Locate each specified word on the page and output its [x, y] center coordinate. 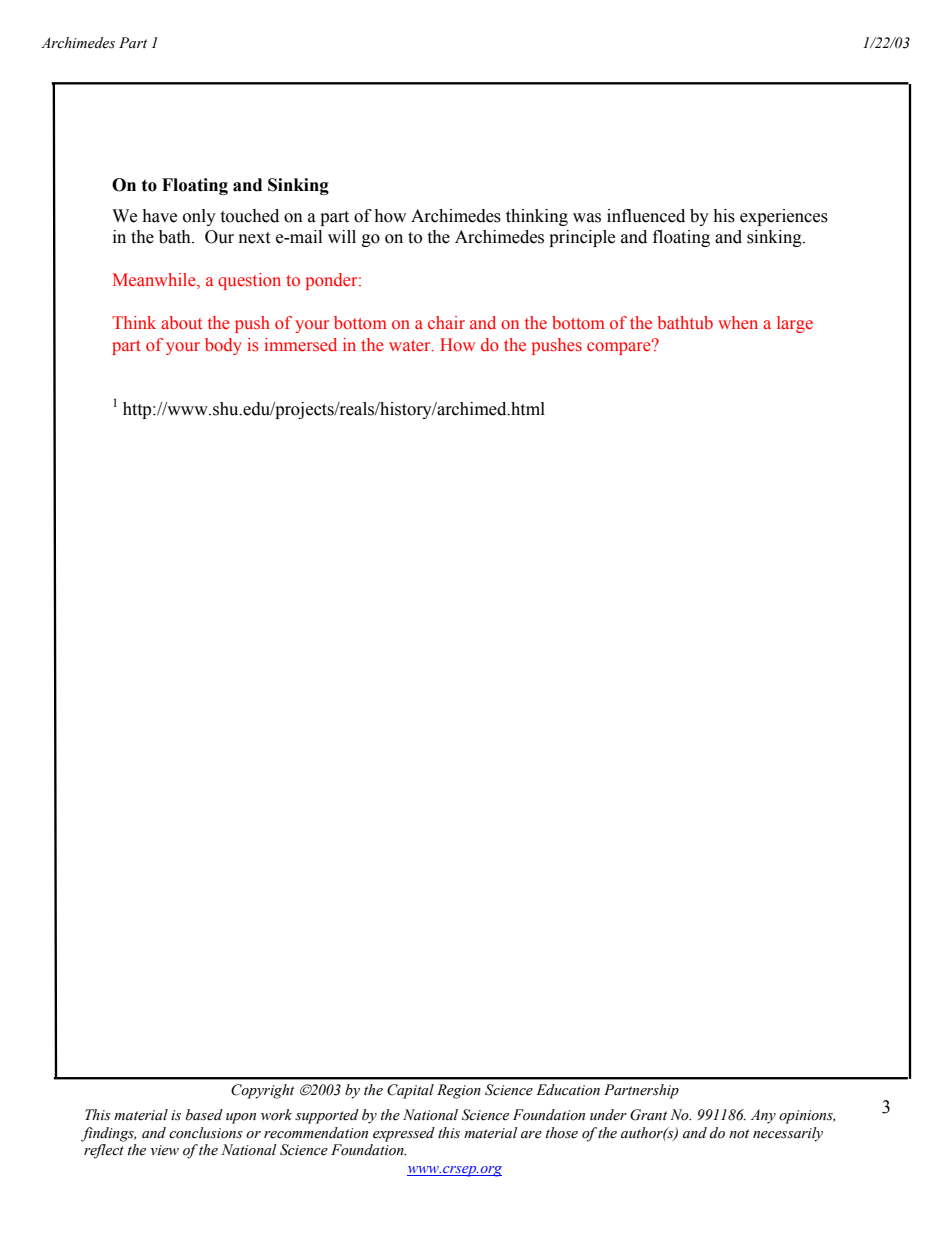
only [199, 217]
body [223, 346]
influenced [646, 216]
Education [568, 1090]
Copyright [262, 1091]
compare [620, 347]
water [411, 345]
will [342, 236]
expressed [404, 1134]
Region [459, 1091]
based [204, 1115]
